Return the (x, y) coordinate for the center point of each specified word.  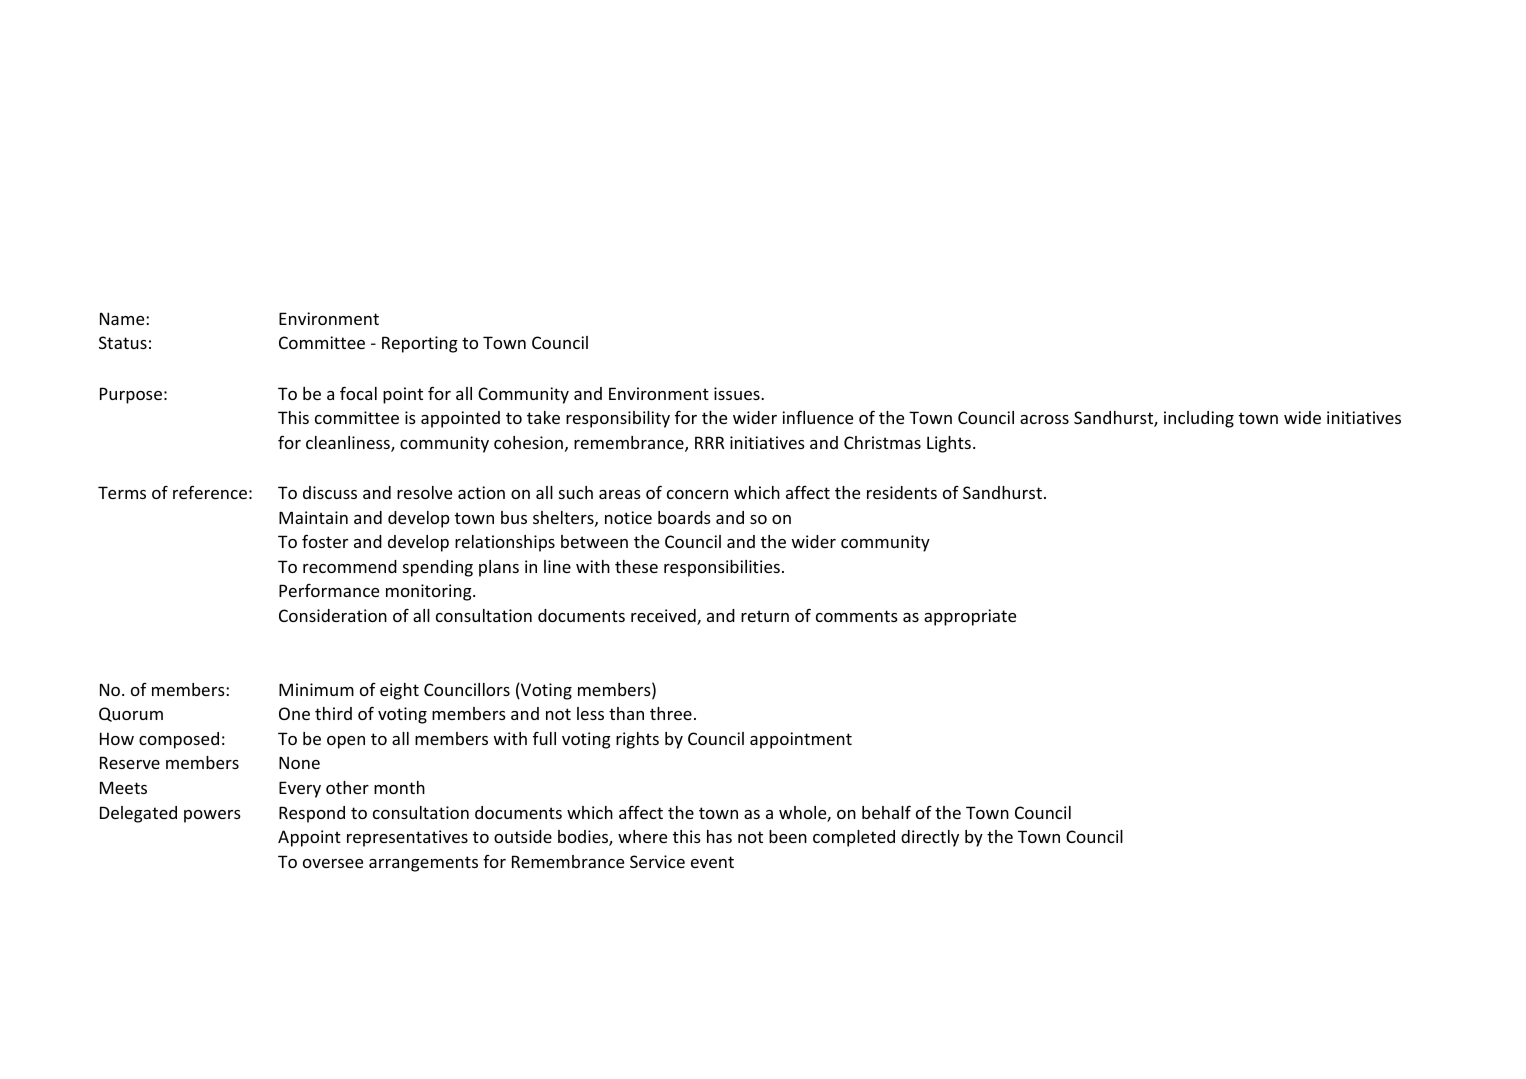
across (1044, 419)
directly (930, 838)
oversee (333, 863)
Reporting (420, 344)
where (642, 836)
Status (123, 342)
